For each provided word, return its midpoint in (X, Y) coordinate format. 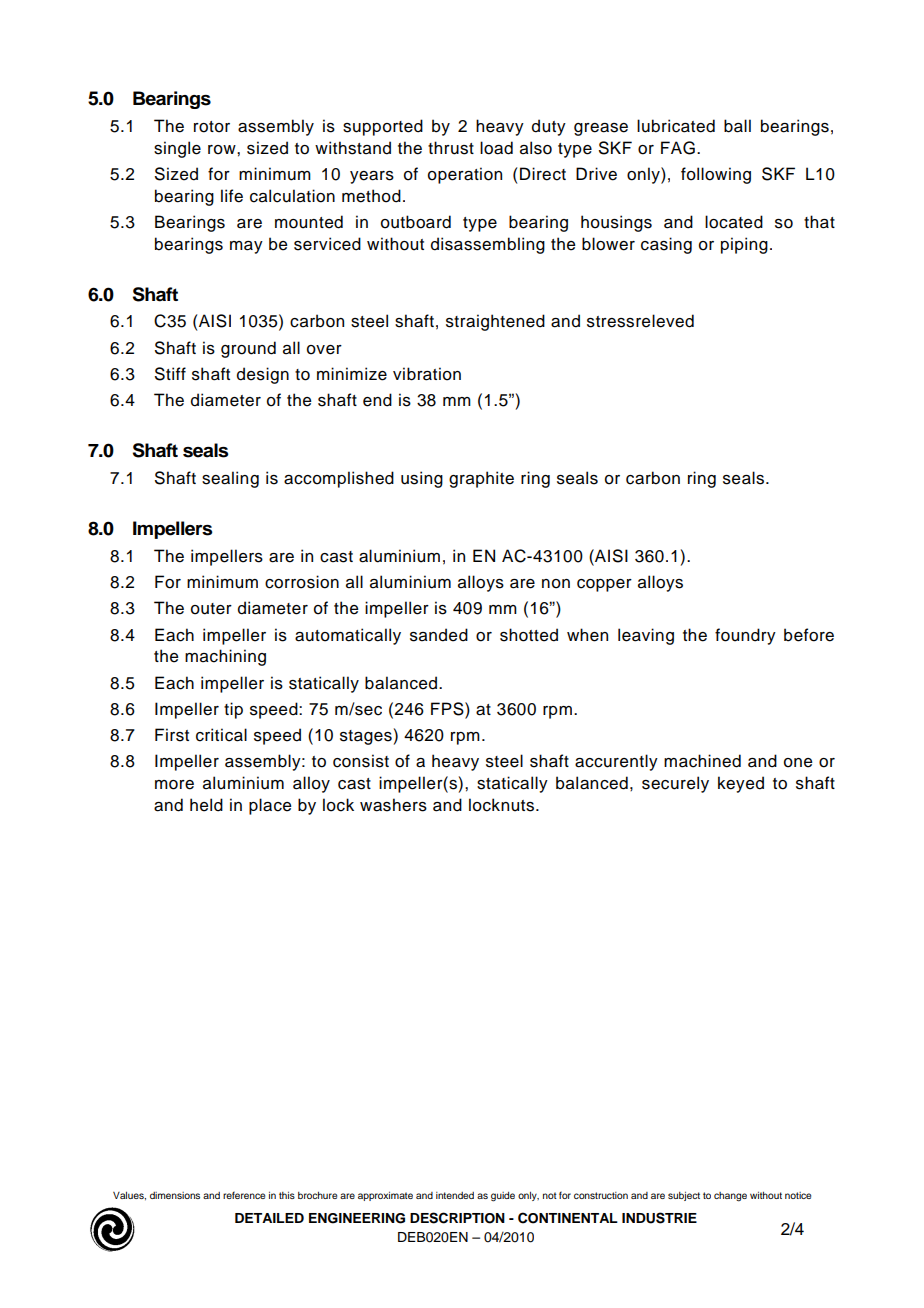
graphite (481, 479)
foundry (745, 636)
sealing (230, 479)
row (223, 150)
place (270, 806)
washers (393, 805)
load (496, 148)
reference (244, 1195)
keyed (741, 784)
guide (503, 1197)
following (716, 175)
